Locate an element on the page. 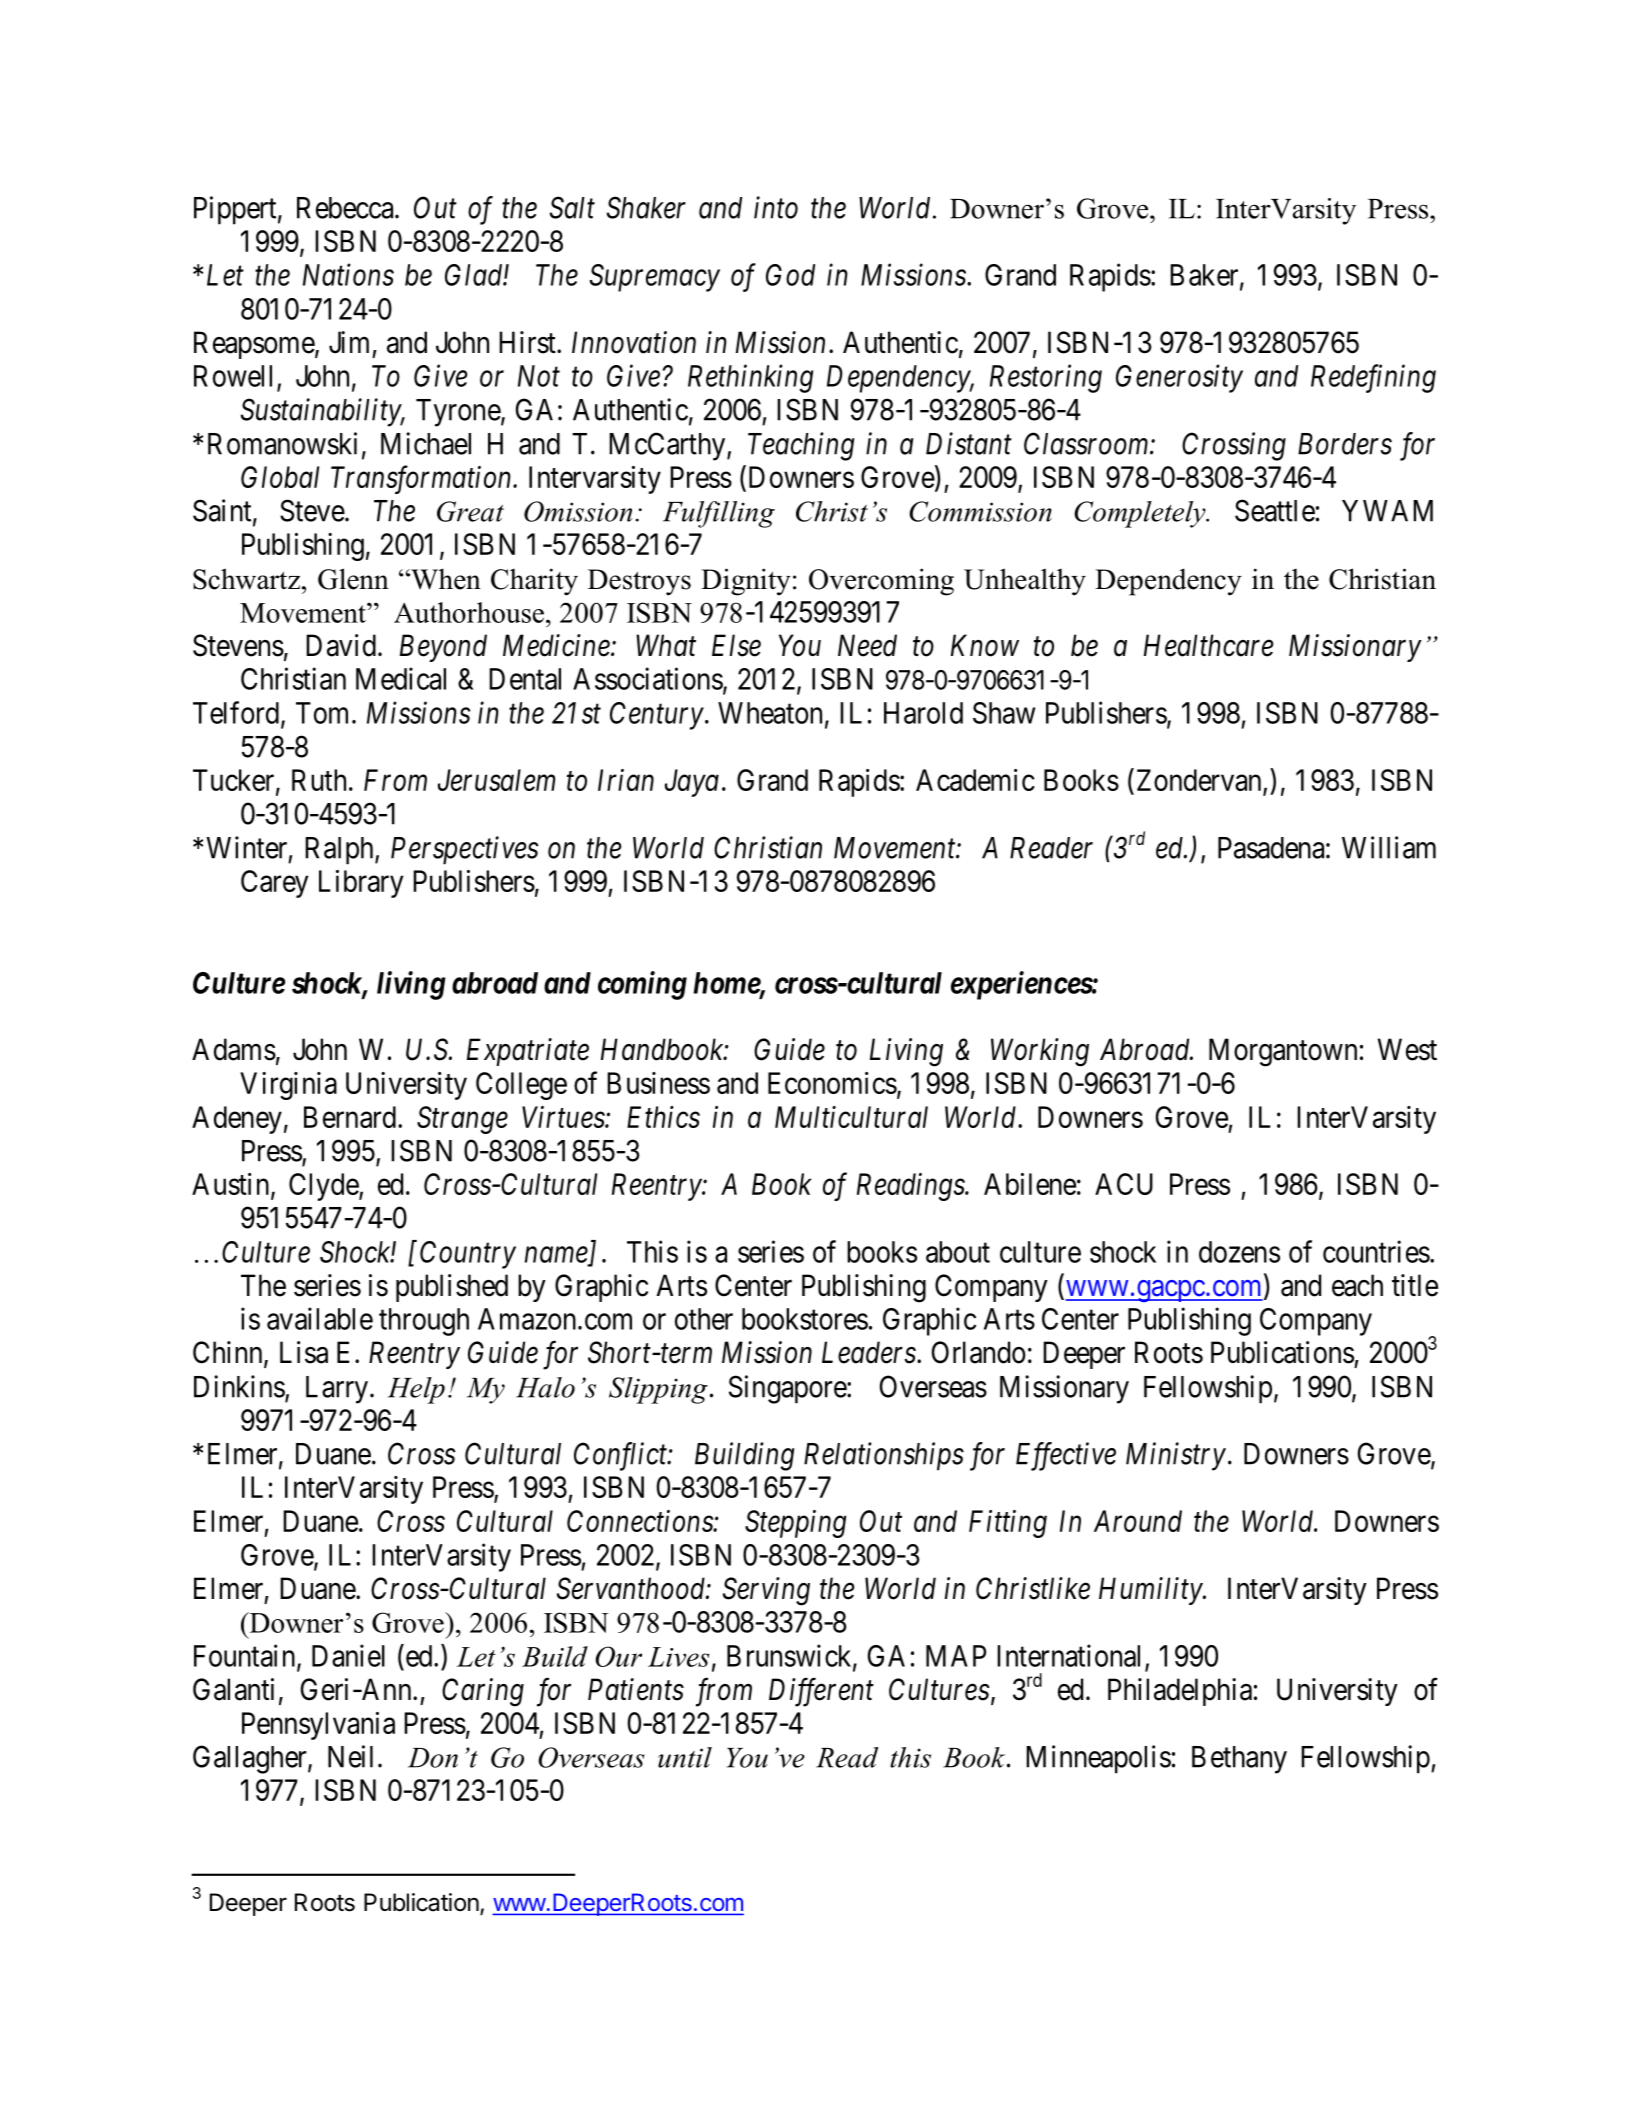 This image has width=1629, height=2108. Library is located at coordinates (361, 884).
